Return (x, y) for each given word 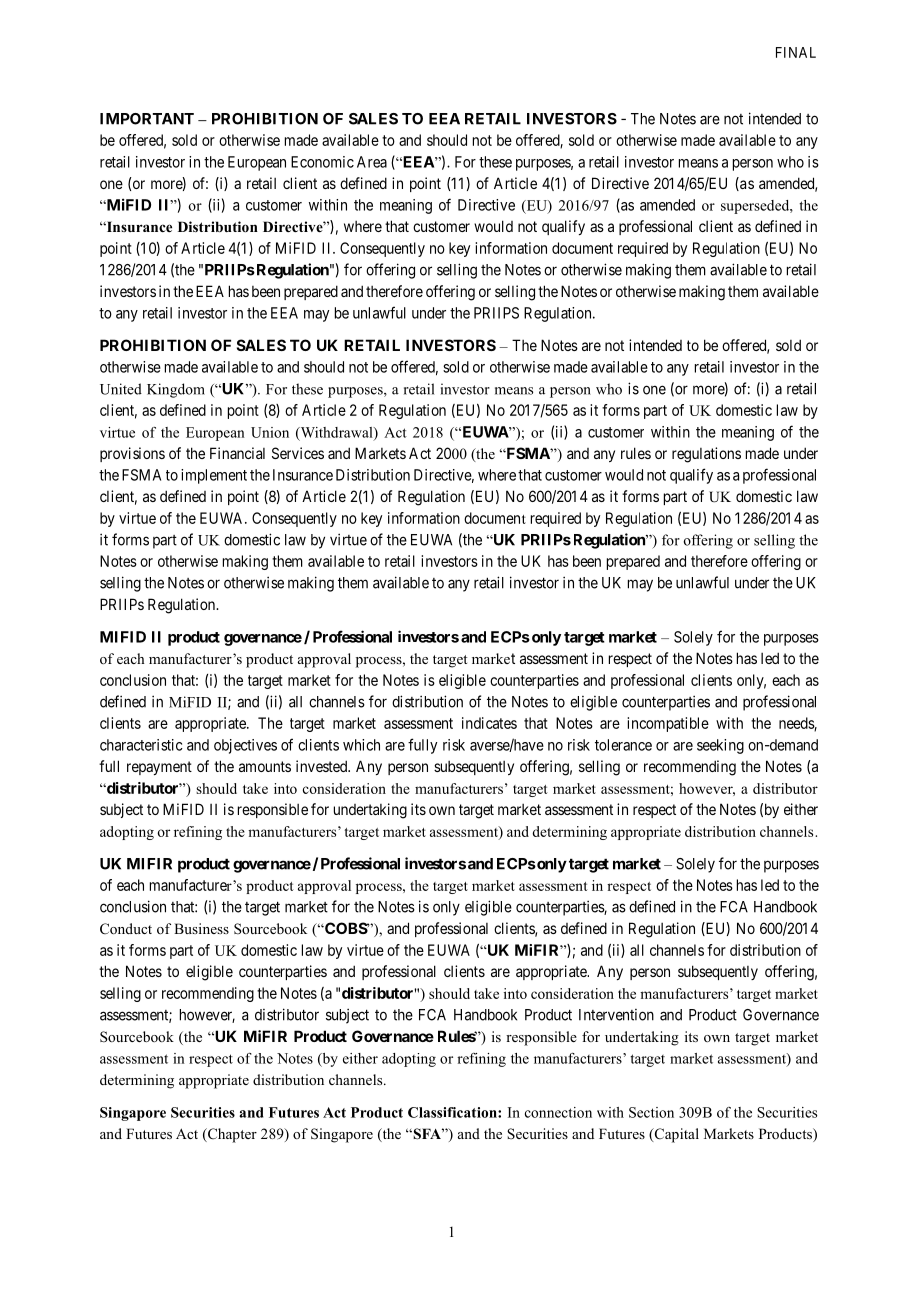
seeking (720, 746)
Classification (453, 1112)
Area (372, 162)
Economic (322, 162)
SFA (427, 1134)
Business (201, 928)
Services (298, 453)
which (361, 745)
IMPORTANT (147, 119)
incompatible (668, 724)
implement (214, 476)
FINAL (796, 52)
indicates (489, 723)
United (121, 389)
